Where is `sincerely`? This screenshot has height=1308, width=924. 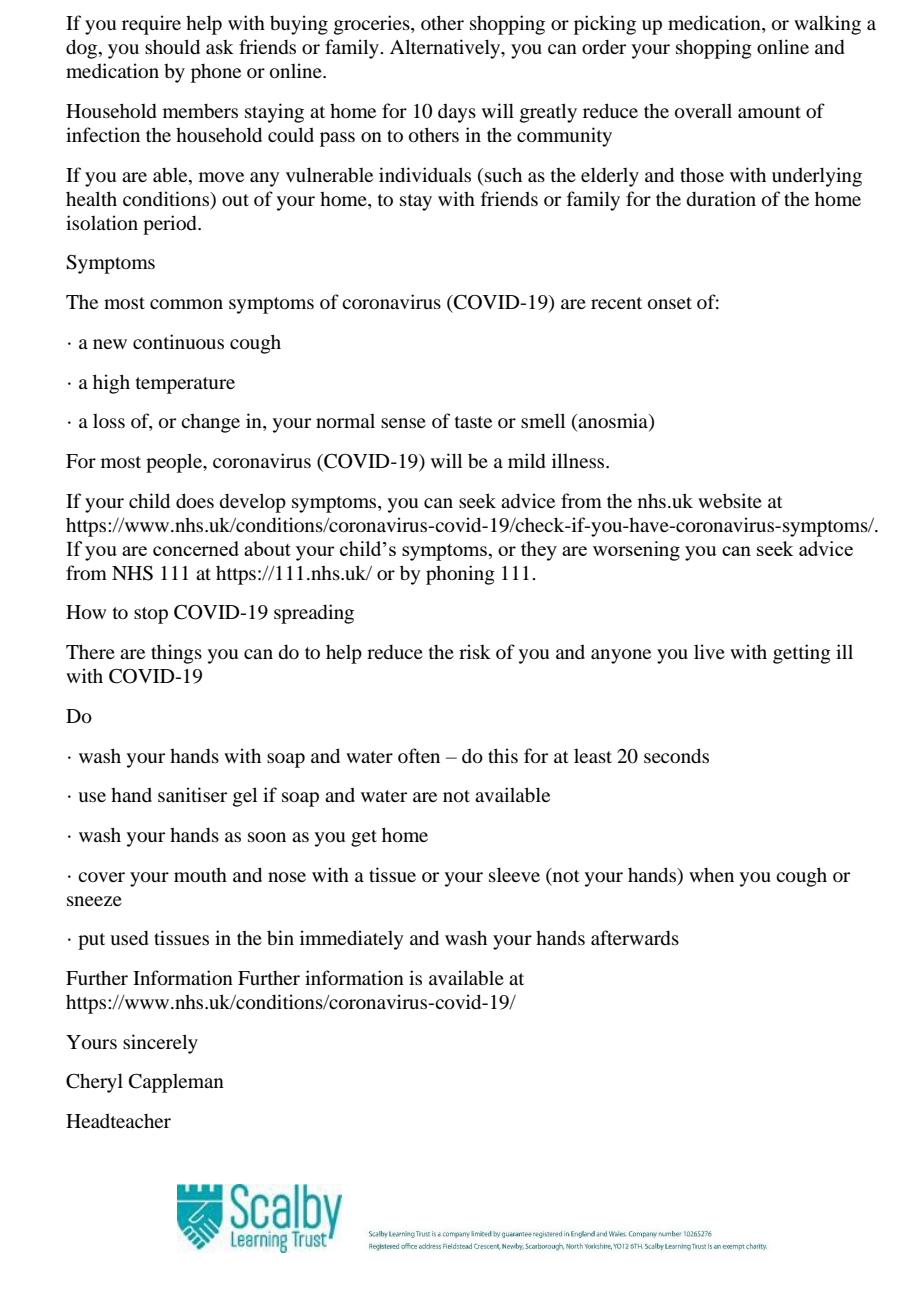 sincerely is located at coordinates (160, 1044).
